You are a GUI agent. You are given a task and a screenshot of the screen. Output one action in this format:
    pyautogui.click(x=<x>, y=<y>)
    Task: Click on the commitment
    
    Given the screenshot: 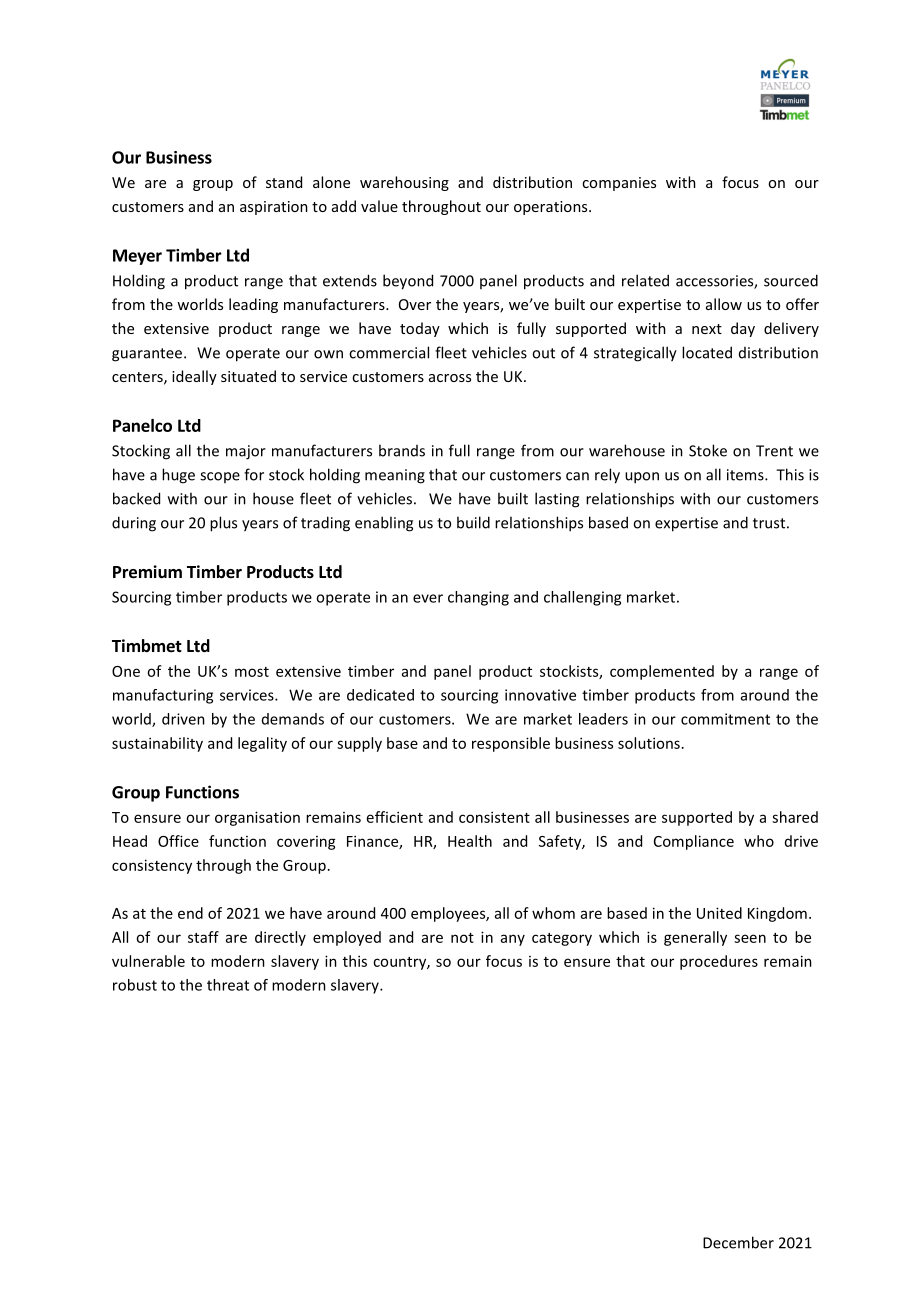 What is the action you would take?
    pyautogui.click(x=725, y=719)
